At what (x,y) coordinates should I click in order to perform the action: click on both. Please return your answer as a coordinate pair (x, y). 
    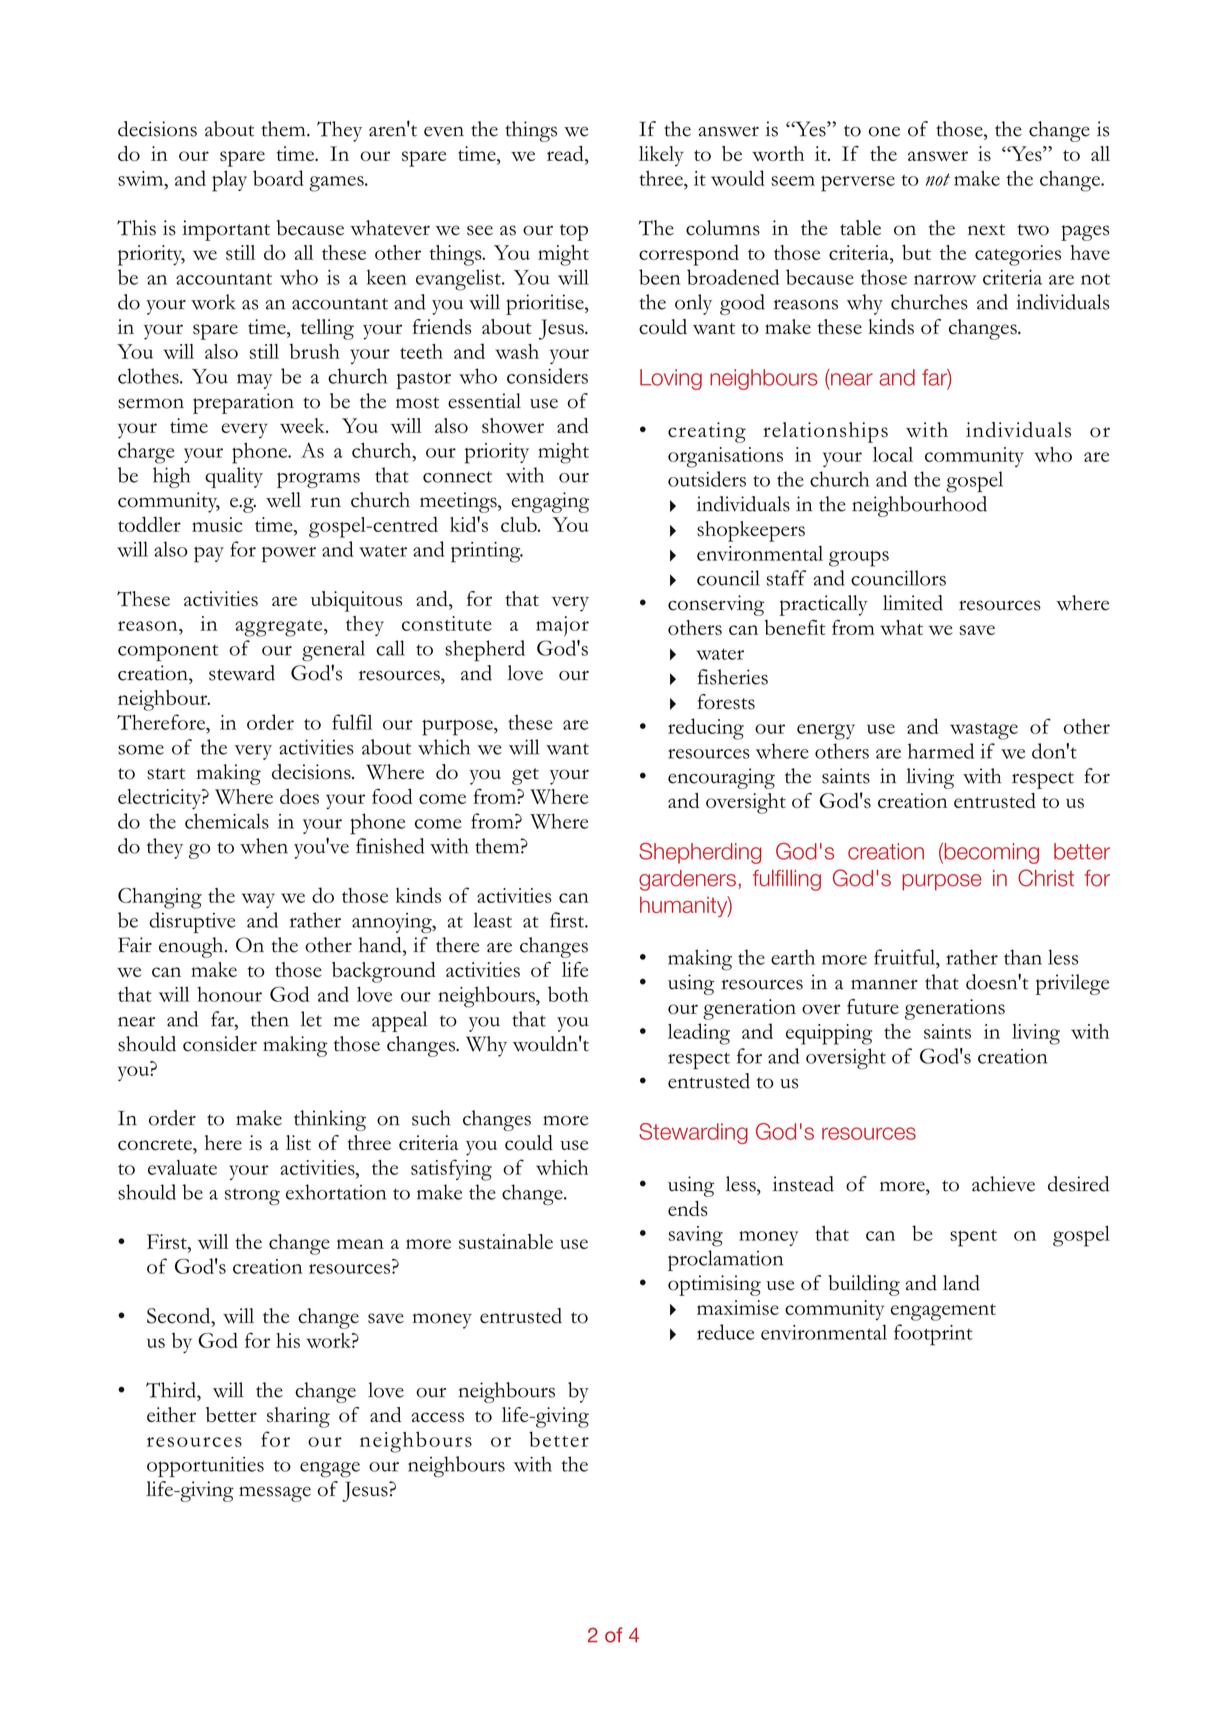
    Looking at the image, I should click on (568, 994).
